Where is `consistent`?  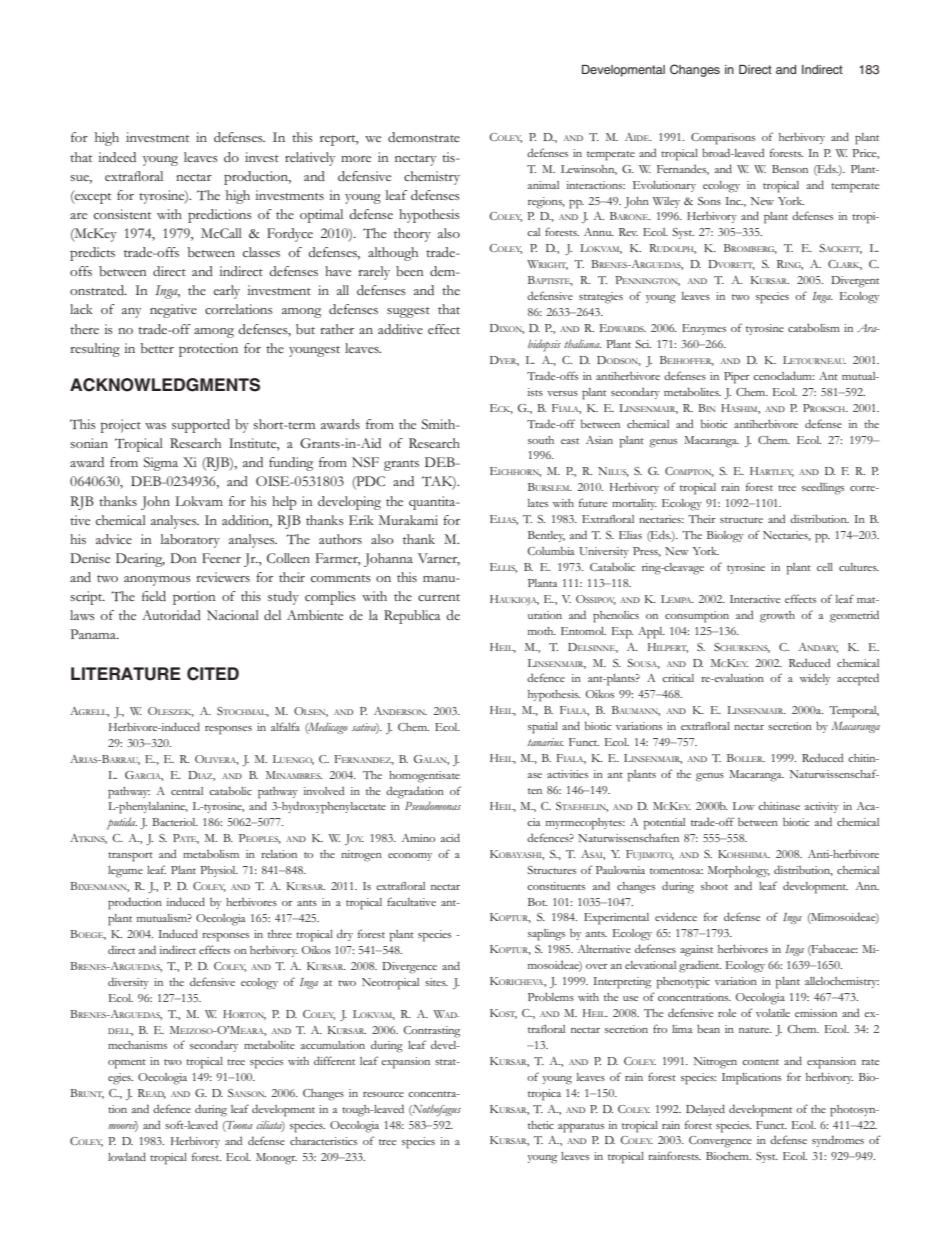
consistent is located at coordinates (123, 214).
